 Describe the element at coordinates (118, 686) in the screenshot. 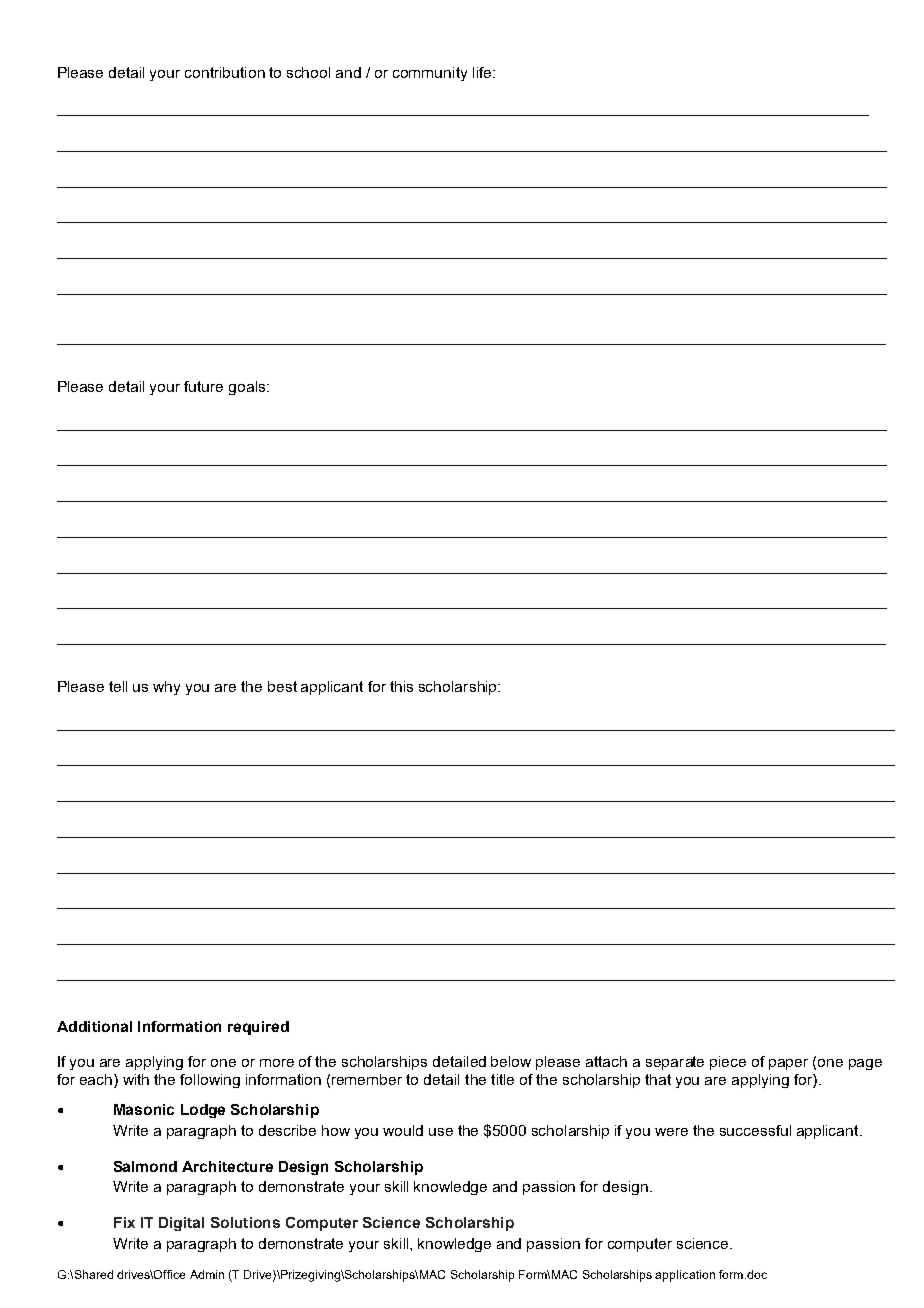

I see `tell` at that location.
